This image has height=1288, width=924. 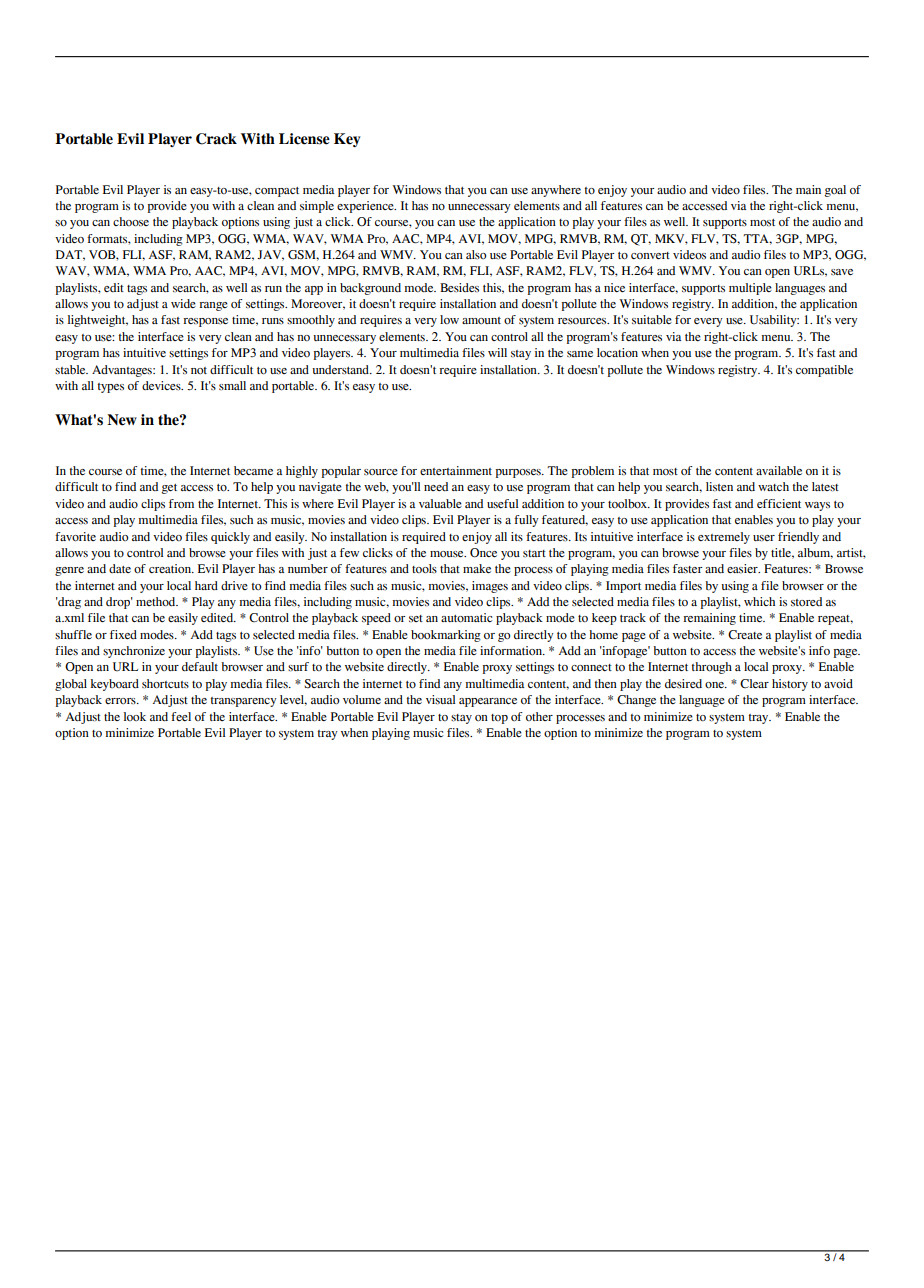 What do you see at coordinates (477, 568) in the image?
I see `make` at bounding box center [477, 568].
